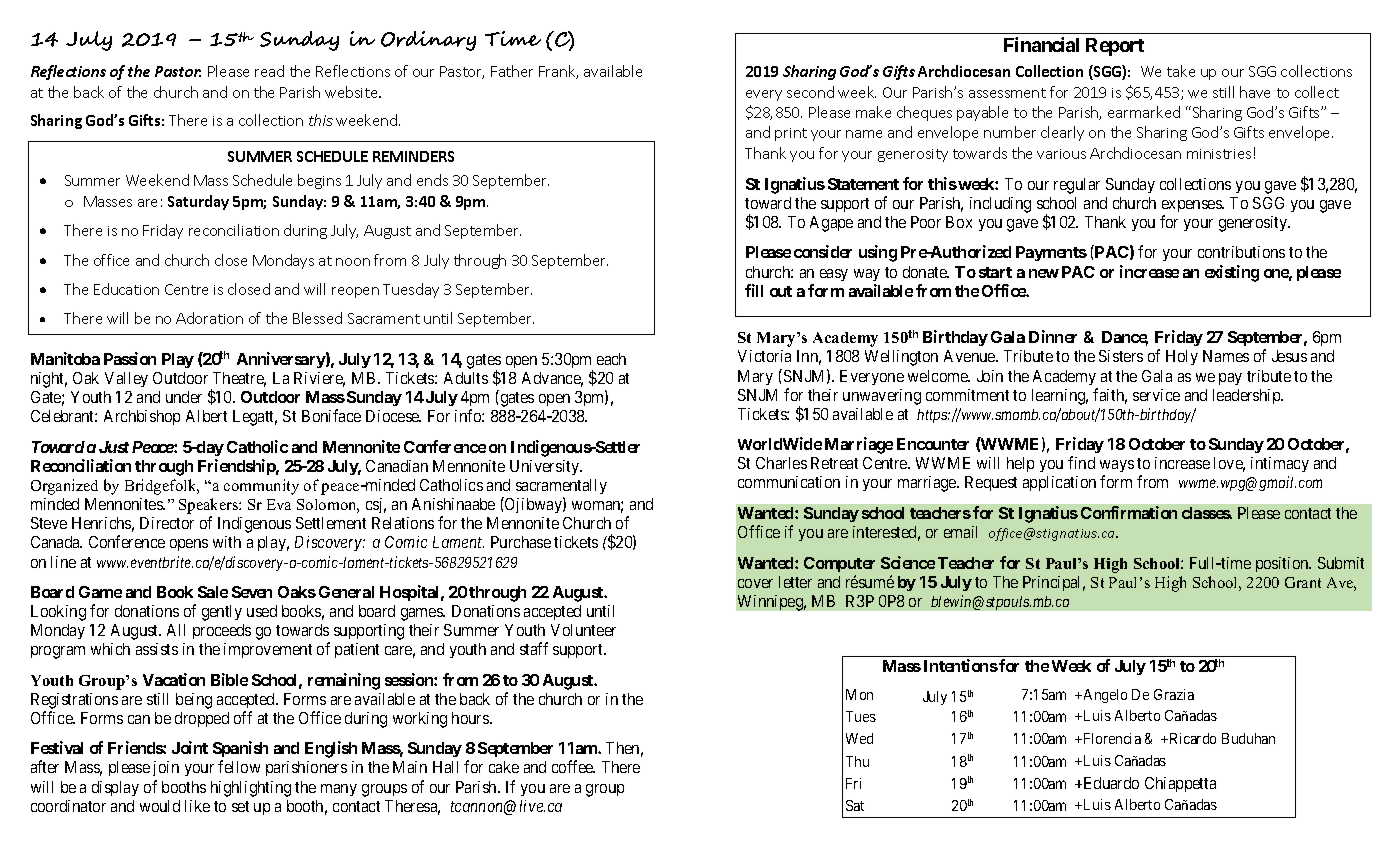  Describe the element at coordinates (1303, 582) in the image. I see `Grant` at that location.
